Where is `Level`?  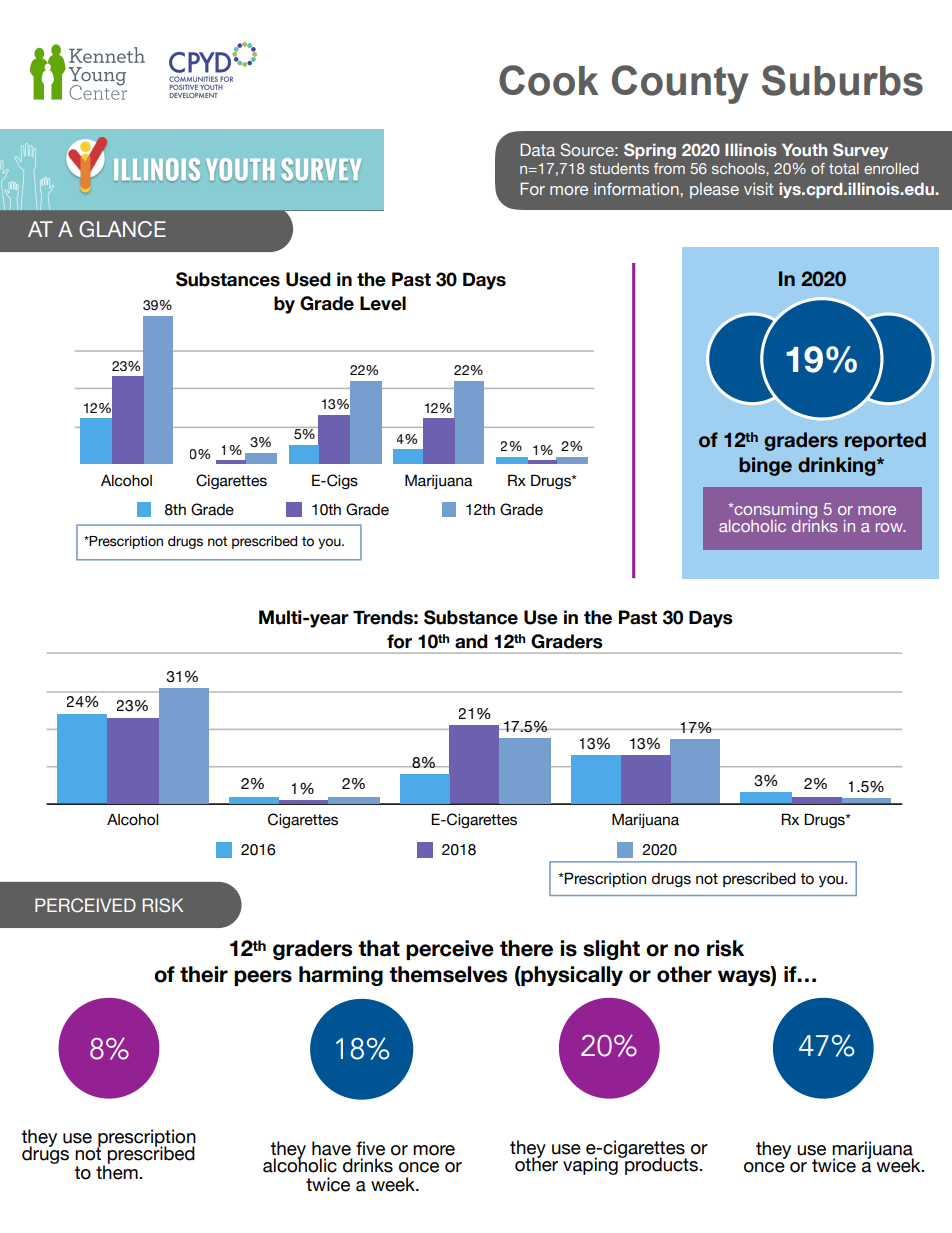 Level is located at coordinates (383, 303).
